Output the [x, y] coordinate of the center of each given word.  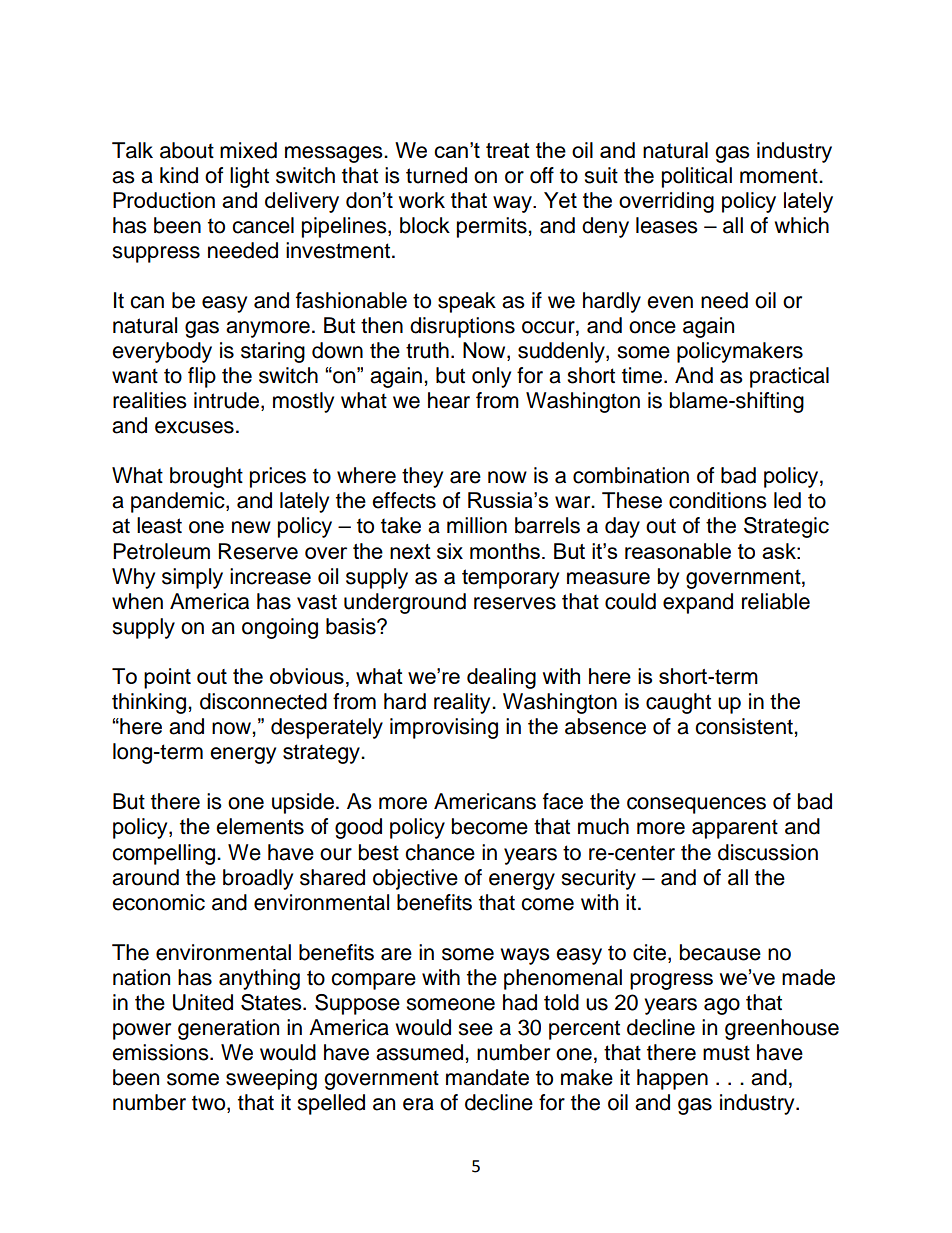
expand [698, 603]
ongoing [280, 628]
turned [436, 175]
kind [179, 175]
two [210, 1104]
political [697, 177]
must [726, 1053]
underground [405, 603]
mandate [487, 1077]
